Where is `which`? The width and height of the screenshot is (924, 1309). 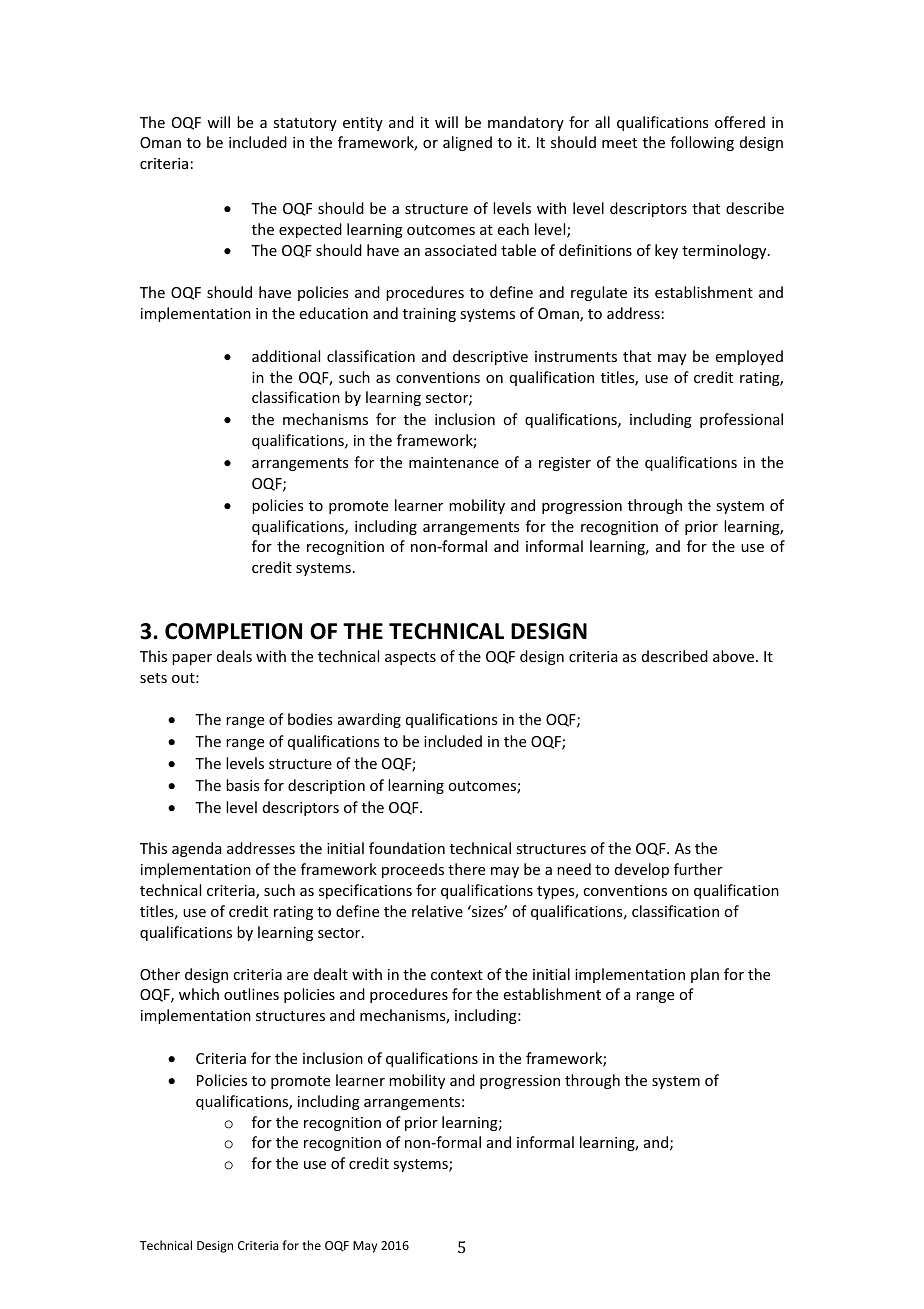
which is located at coordinates (199, 994).
